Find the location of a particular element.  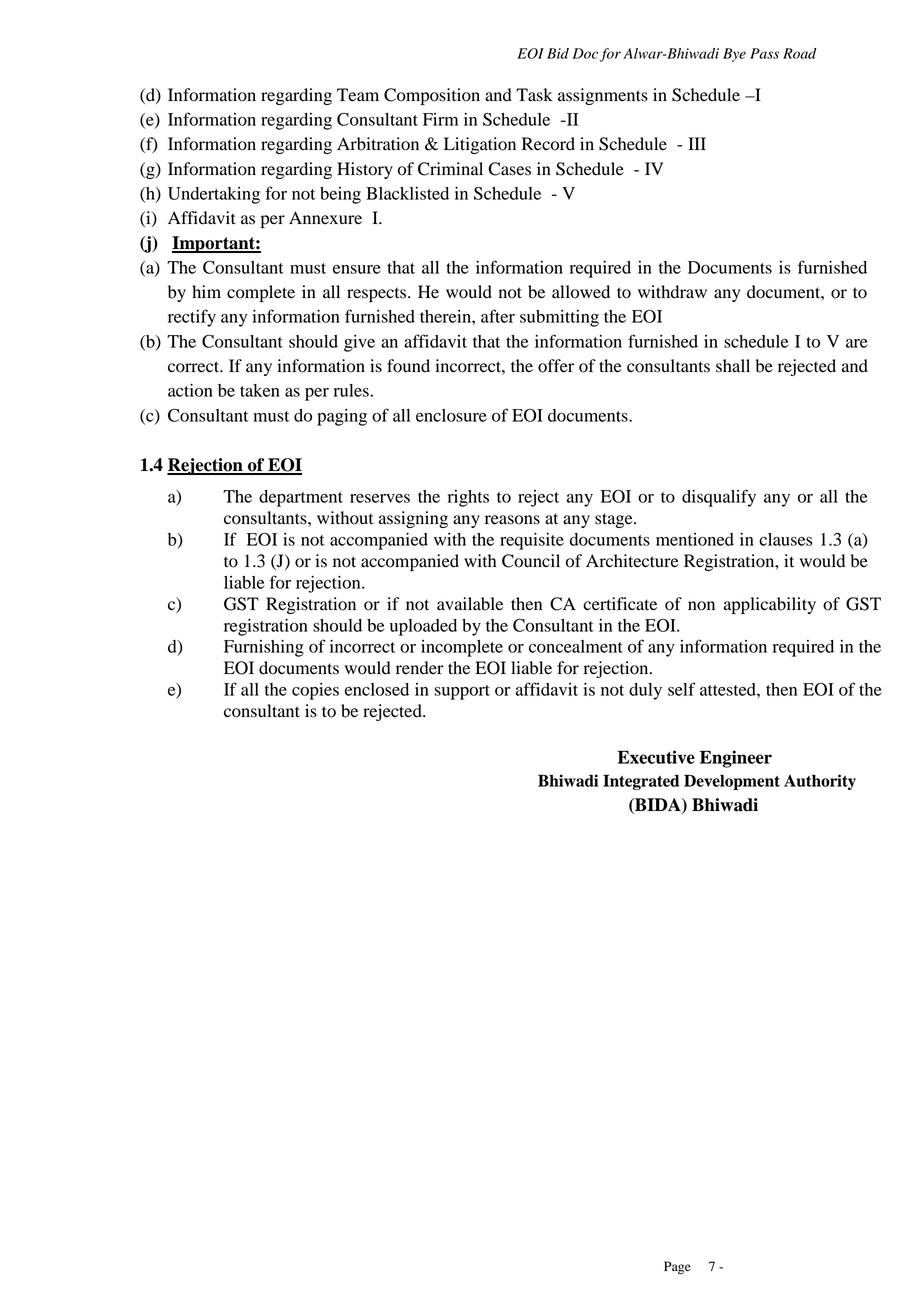

applicability is located at coordinates (770, 605).
